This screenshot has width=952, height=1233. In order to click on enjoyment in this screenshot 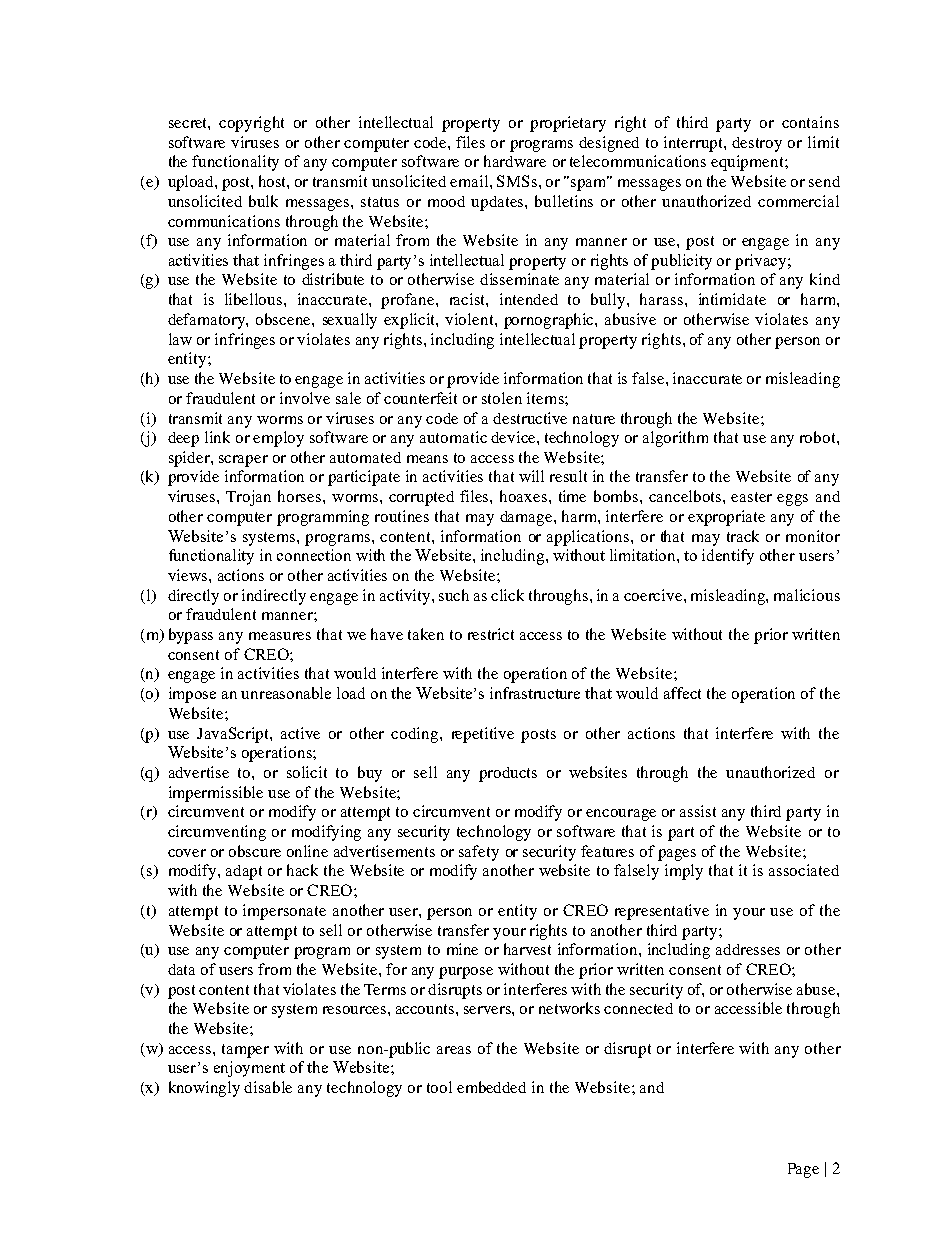, I will do `click(249, 1069)`.
